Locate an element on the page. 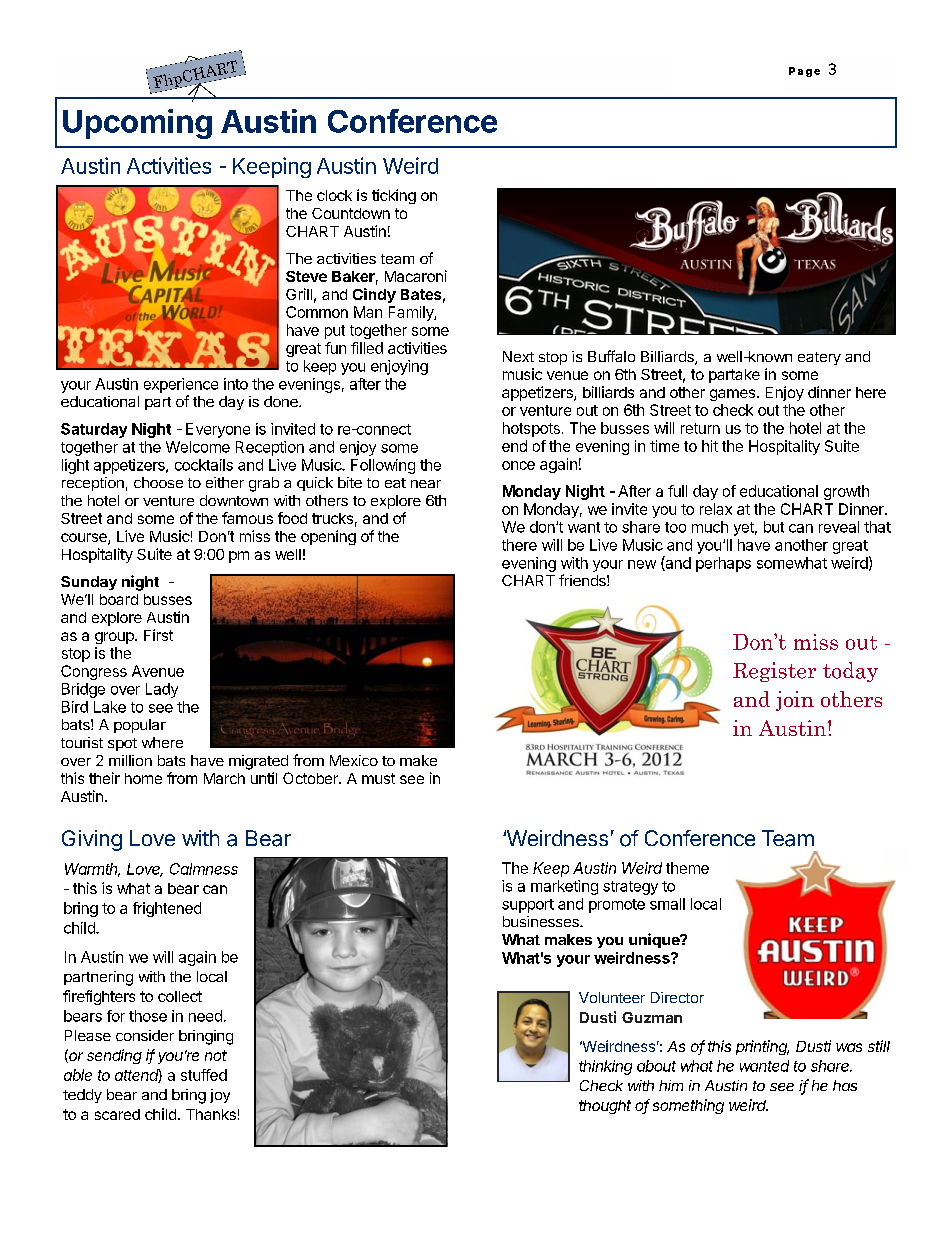 The height and width of the image is (1233, 952). new is located at coordinates (642, 564).
